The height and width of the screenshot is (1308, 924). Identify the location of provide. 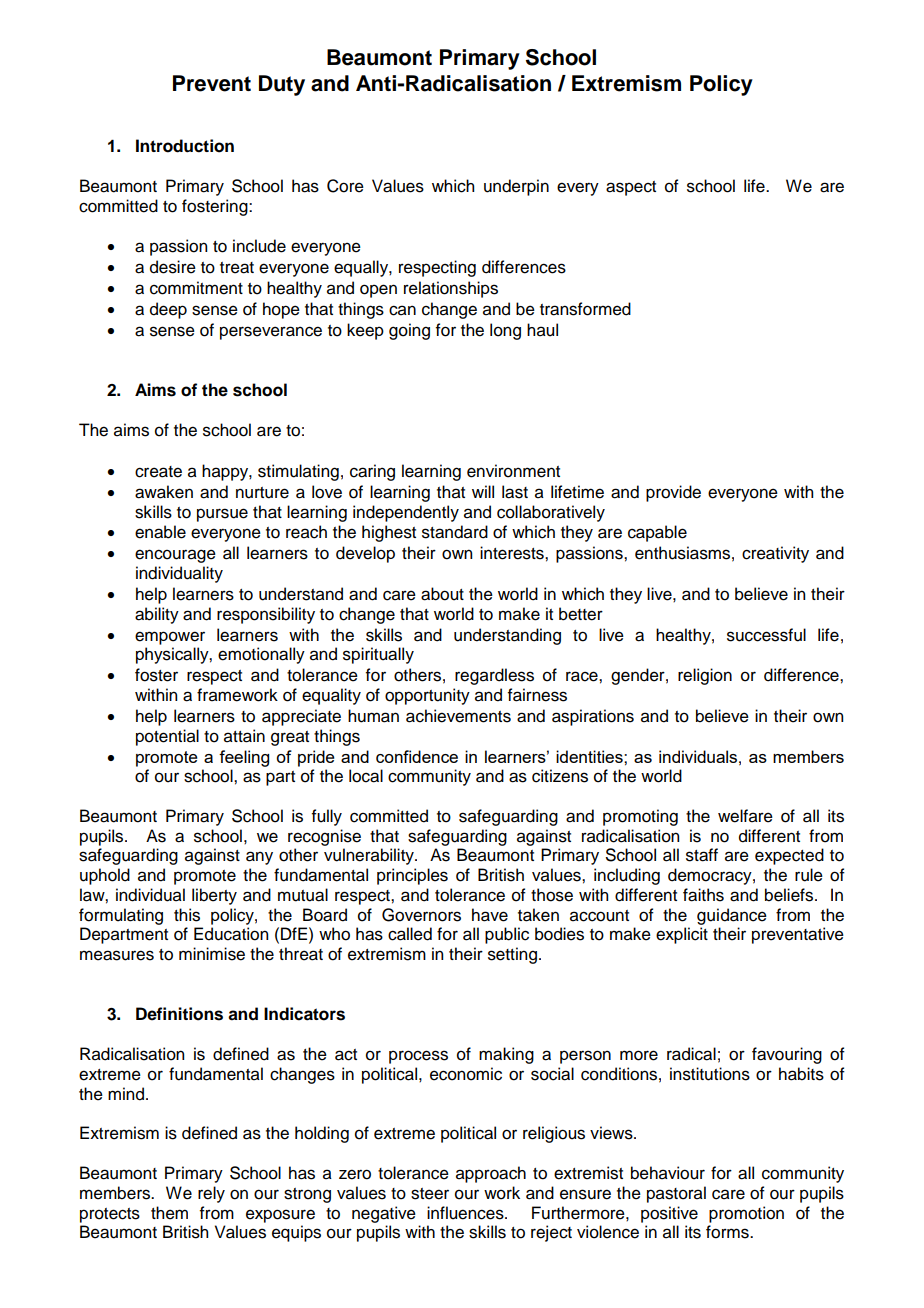
(673, 493).
